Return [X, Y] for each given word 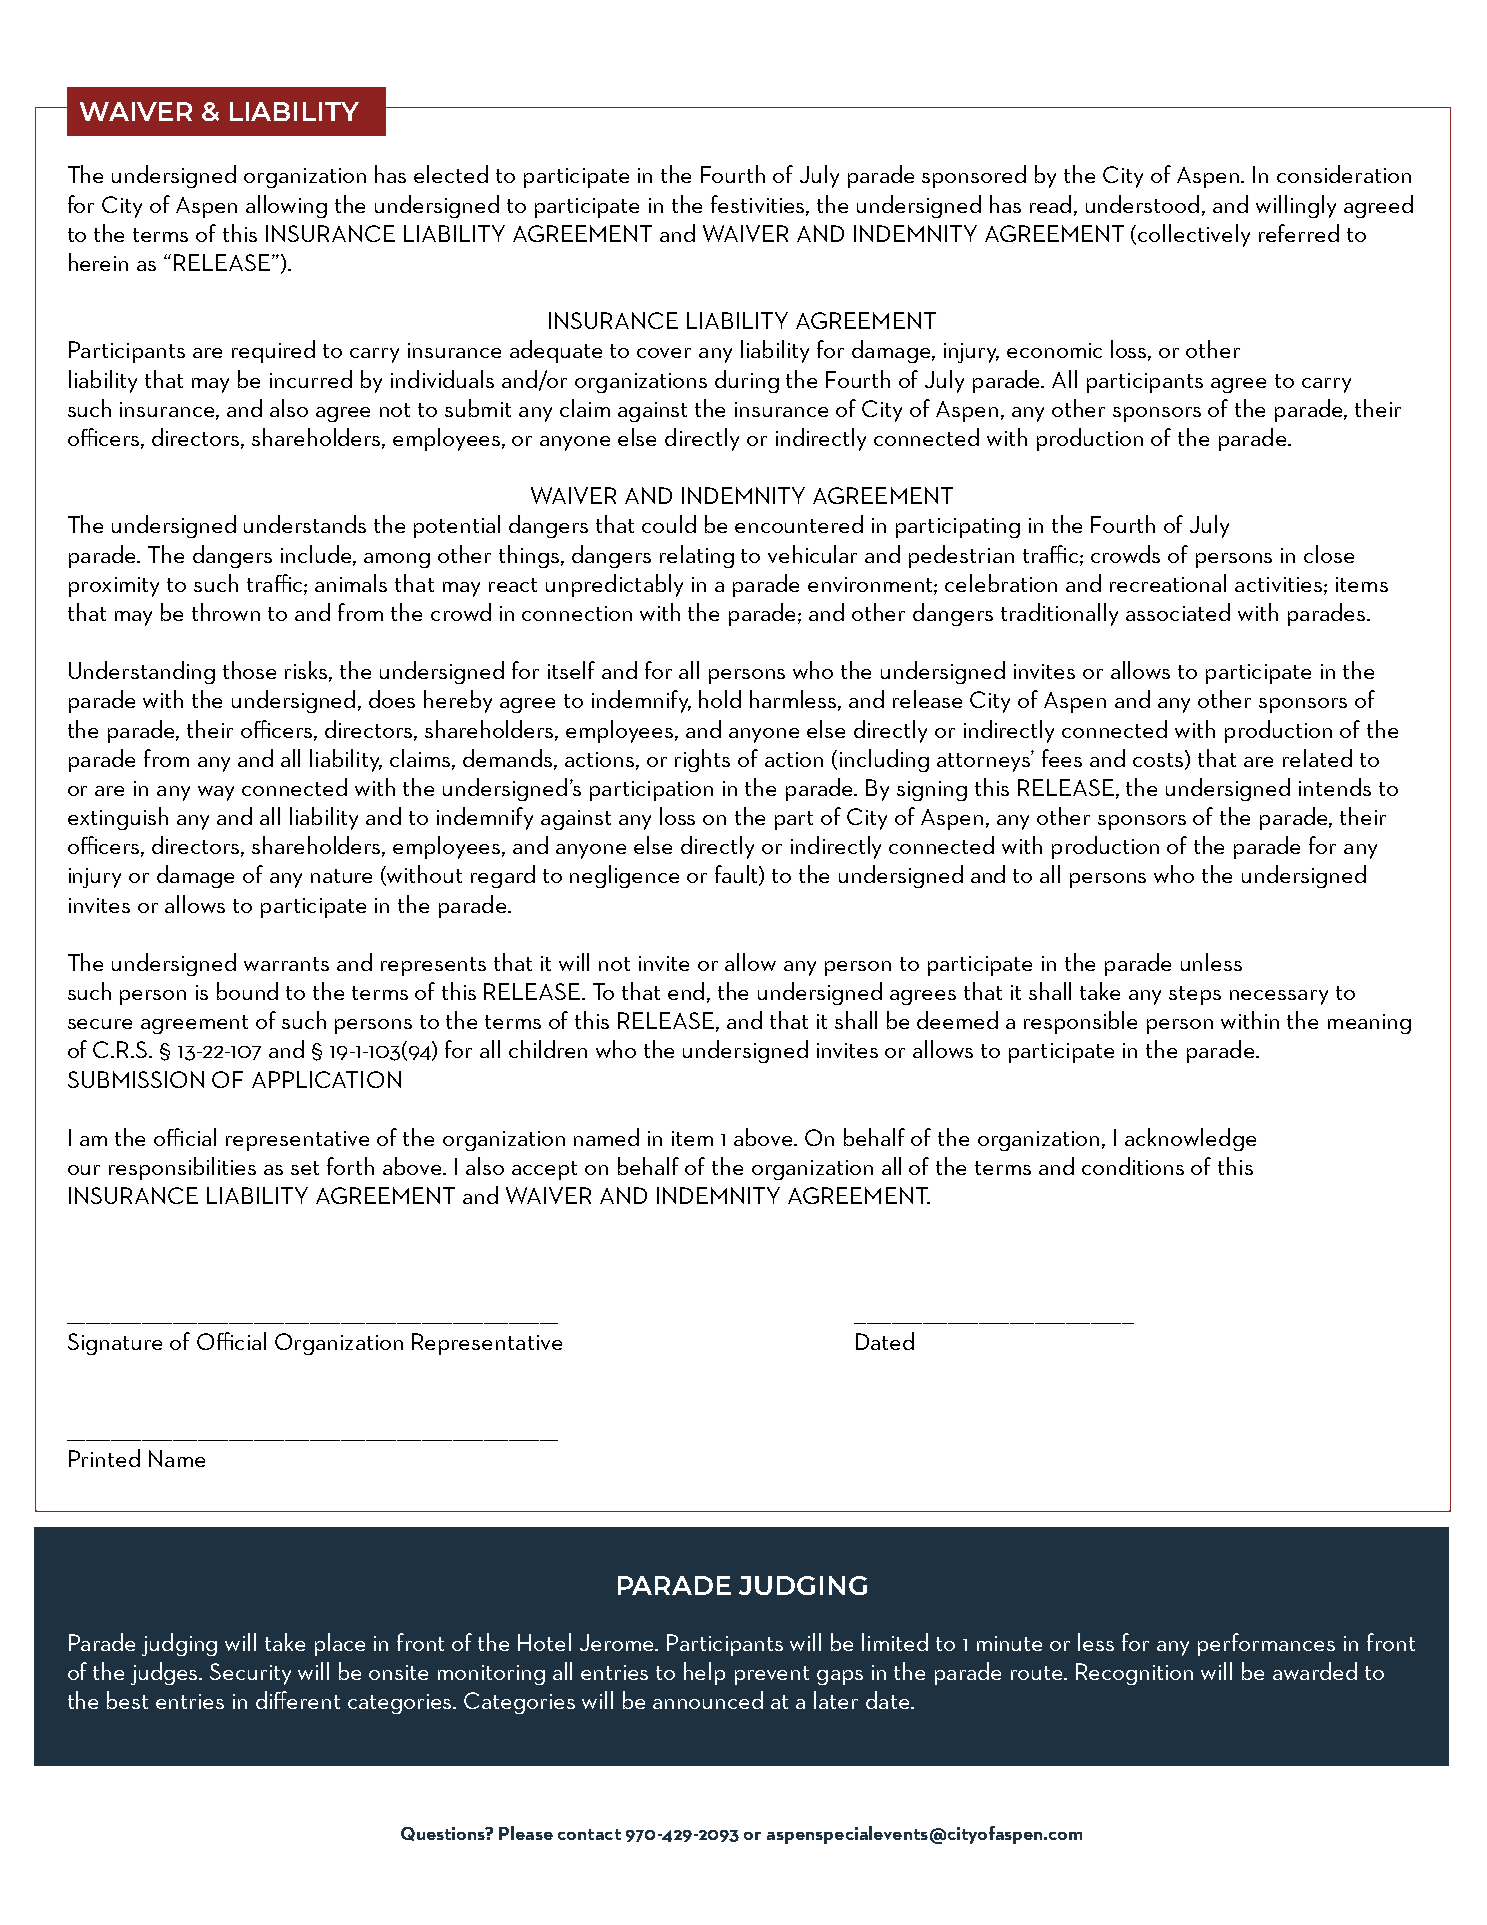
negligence [624, 876]
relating [697, 556]
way [216, 793]
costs [1159, 760]
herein [98, 262]
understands [305, 524]
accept [544, 1170]
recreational [1168, 583]
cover [664, 353]
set [305, 1168]
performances [1266, 1644]
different [298, 1700]
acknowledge [1190, 1139]
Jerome [618, 1642]
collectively [1194, 235]
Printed [104, 1458]
